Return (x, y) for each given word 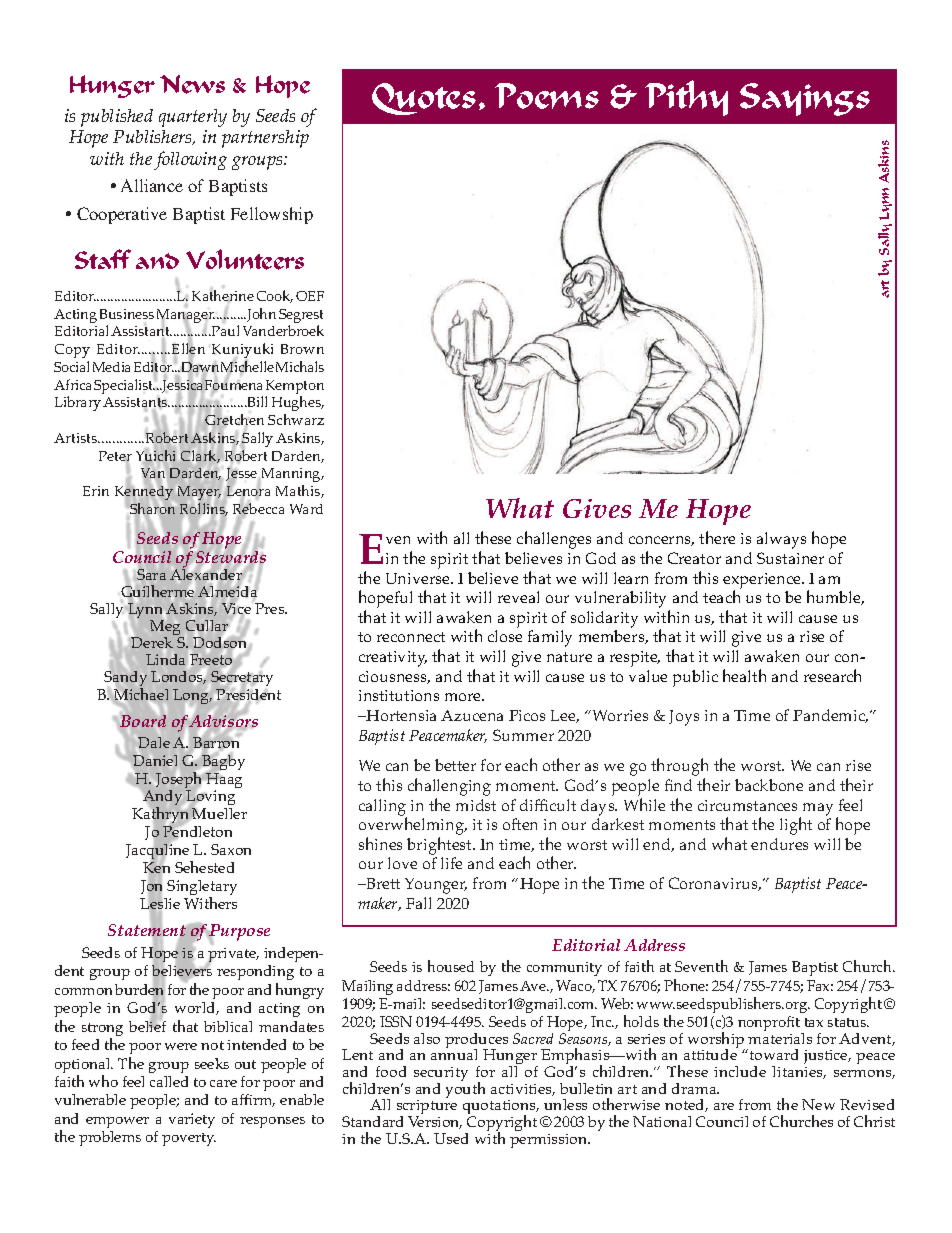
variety (192, 1120)
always (781, 540)
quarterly (193, 118)
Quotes (424, 99)
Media (111, 367)
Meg (167, 629)
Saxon (231, 849)
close (505, 636)
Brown (302, 349)
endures (779, 844)
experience (763, 582)
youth (465, 1089)
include (740, 1071)
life (451, 863)
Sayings (805, 99)
